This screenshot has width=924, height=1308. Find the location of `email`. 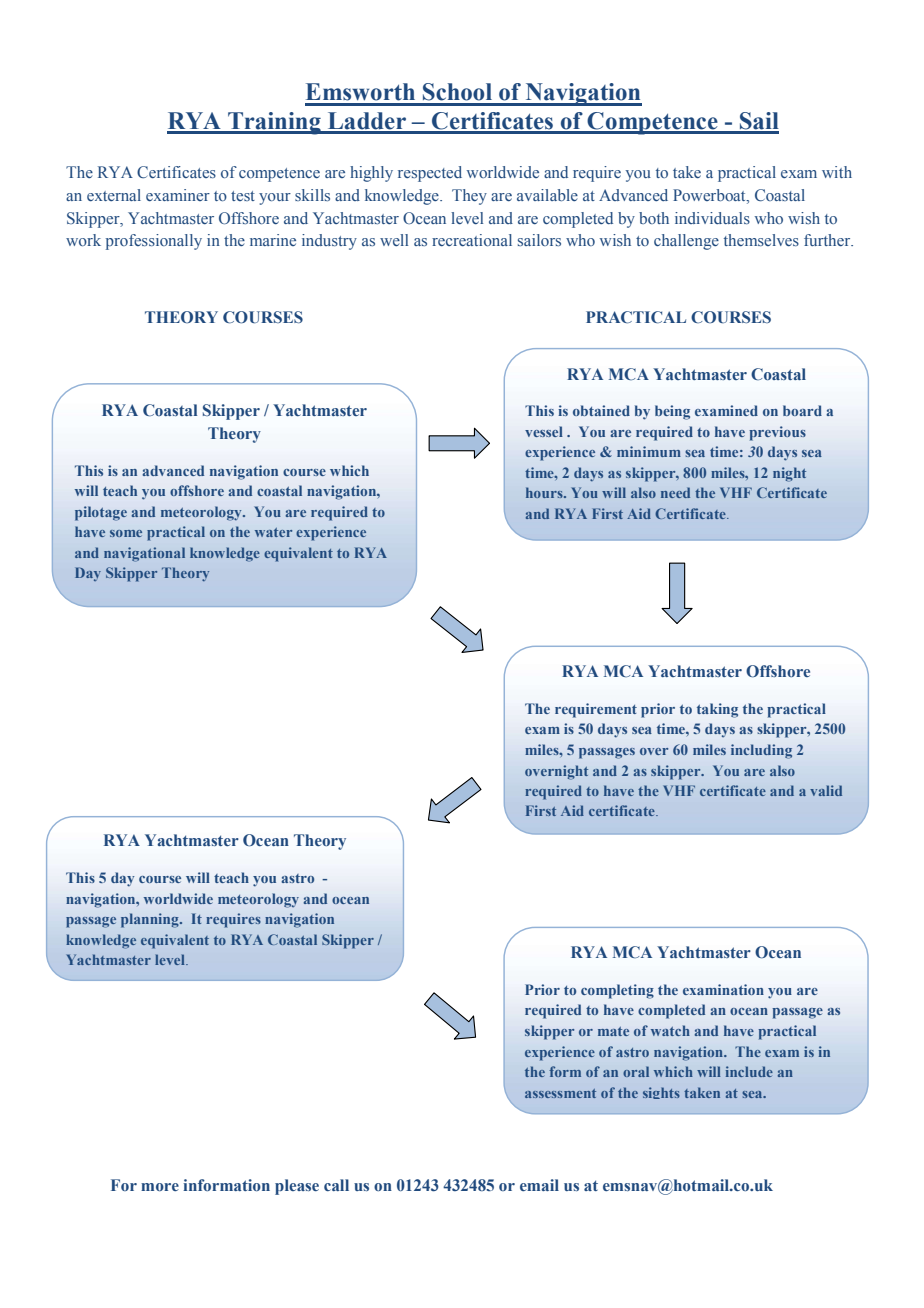

email is located at coordinates (539, 1185).
